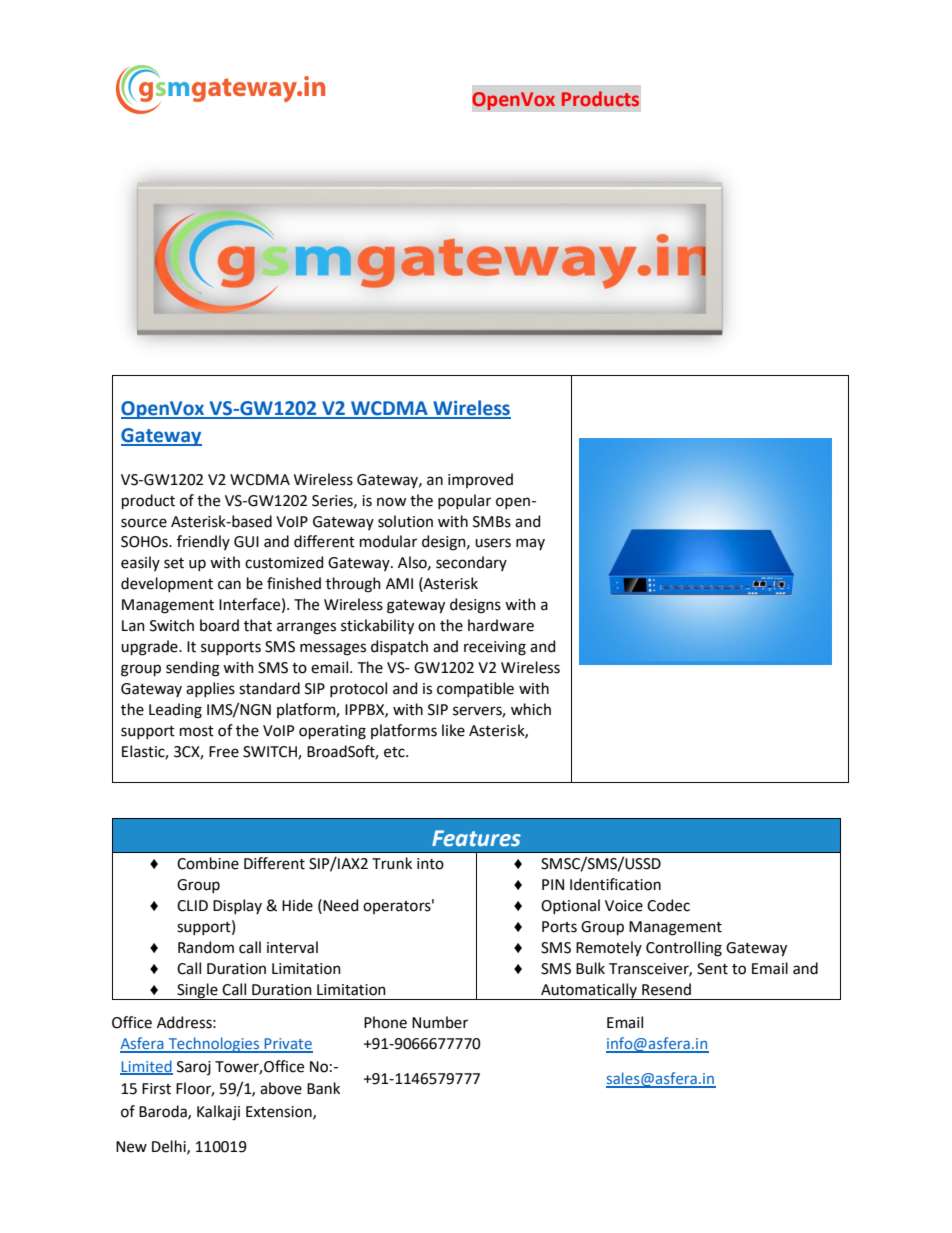 This screenshot has height=1233, width=952. I want to click on Features, so click(476, 838).
